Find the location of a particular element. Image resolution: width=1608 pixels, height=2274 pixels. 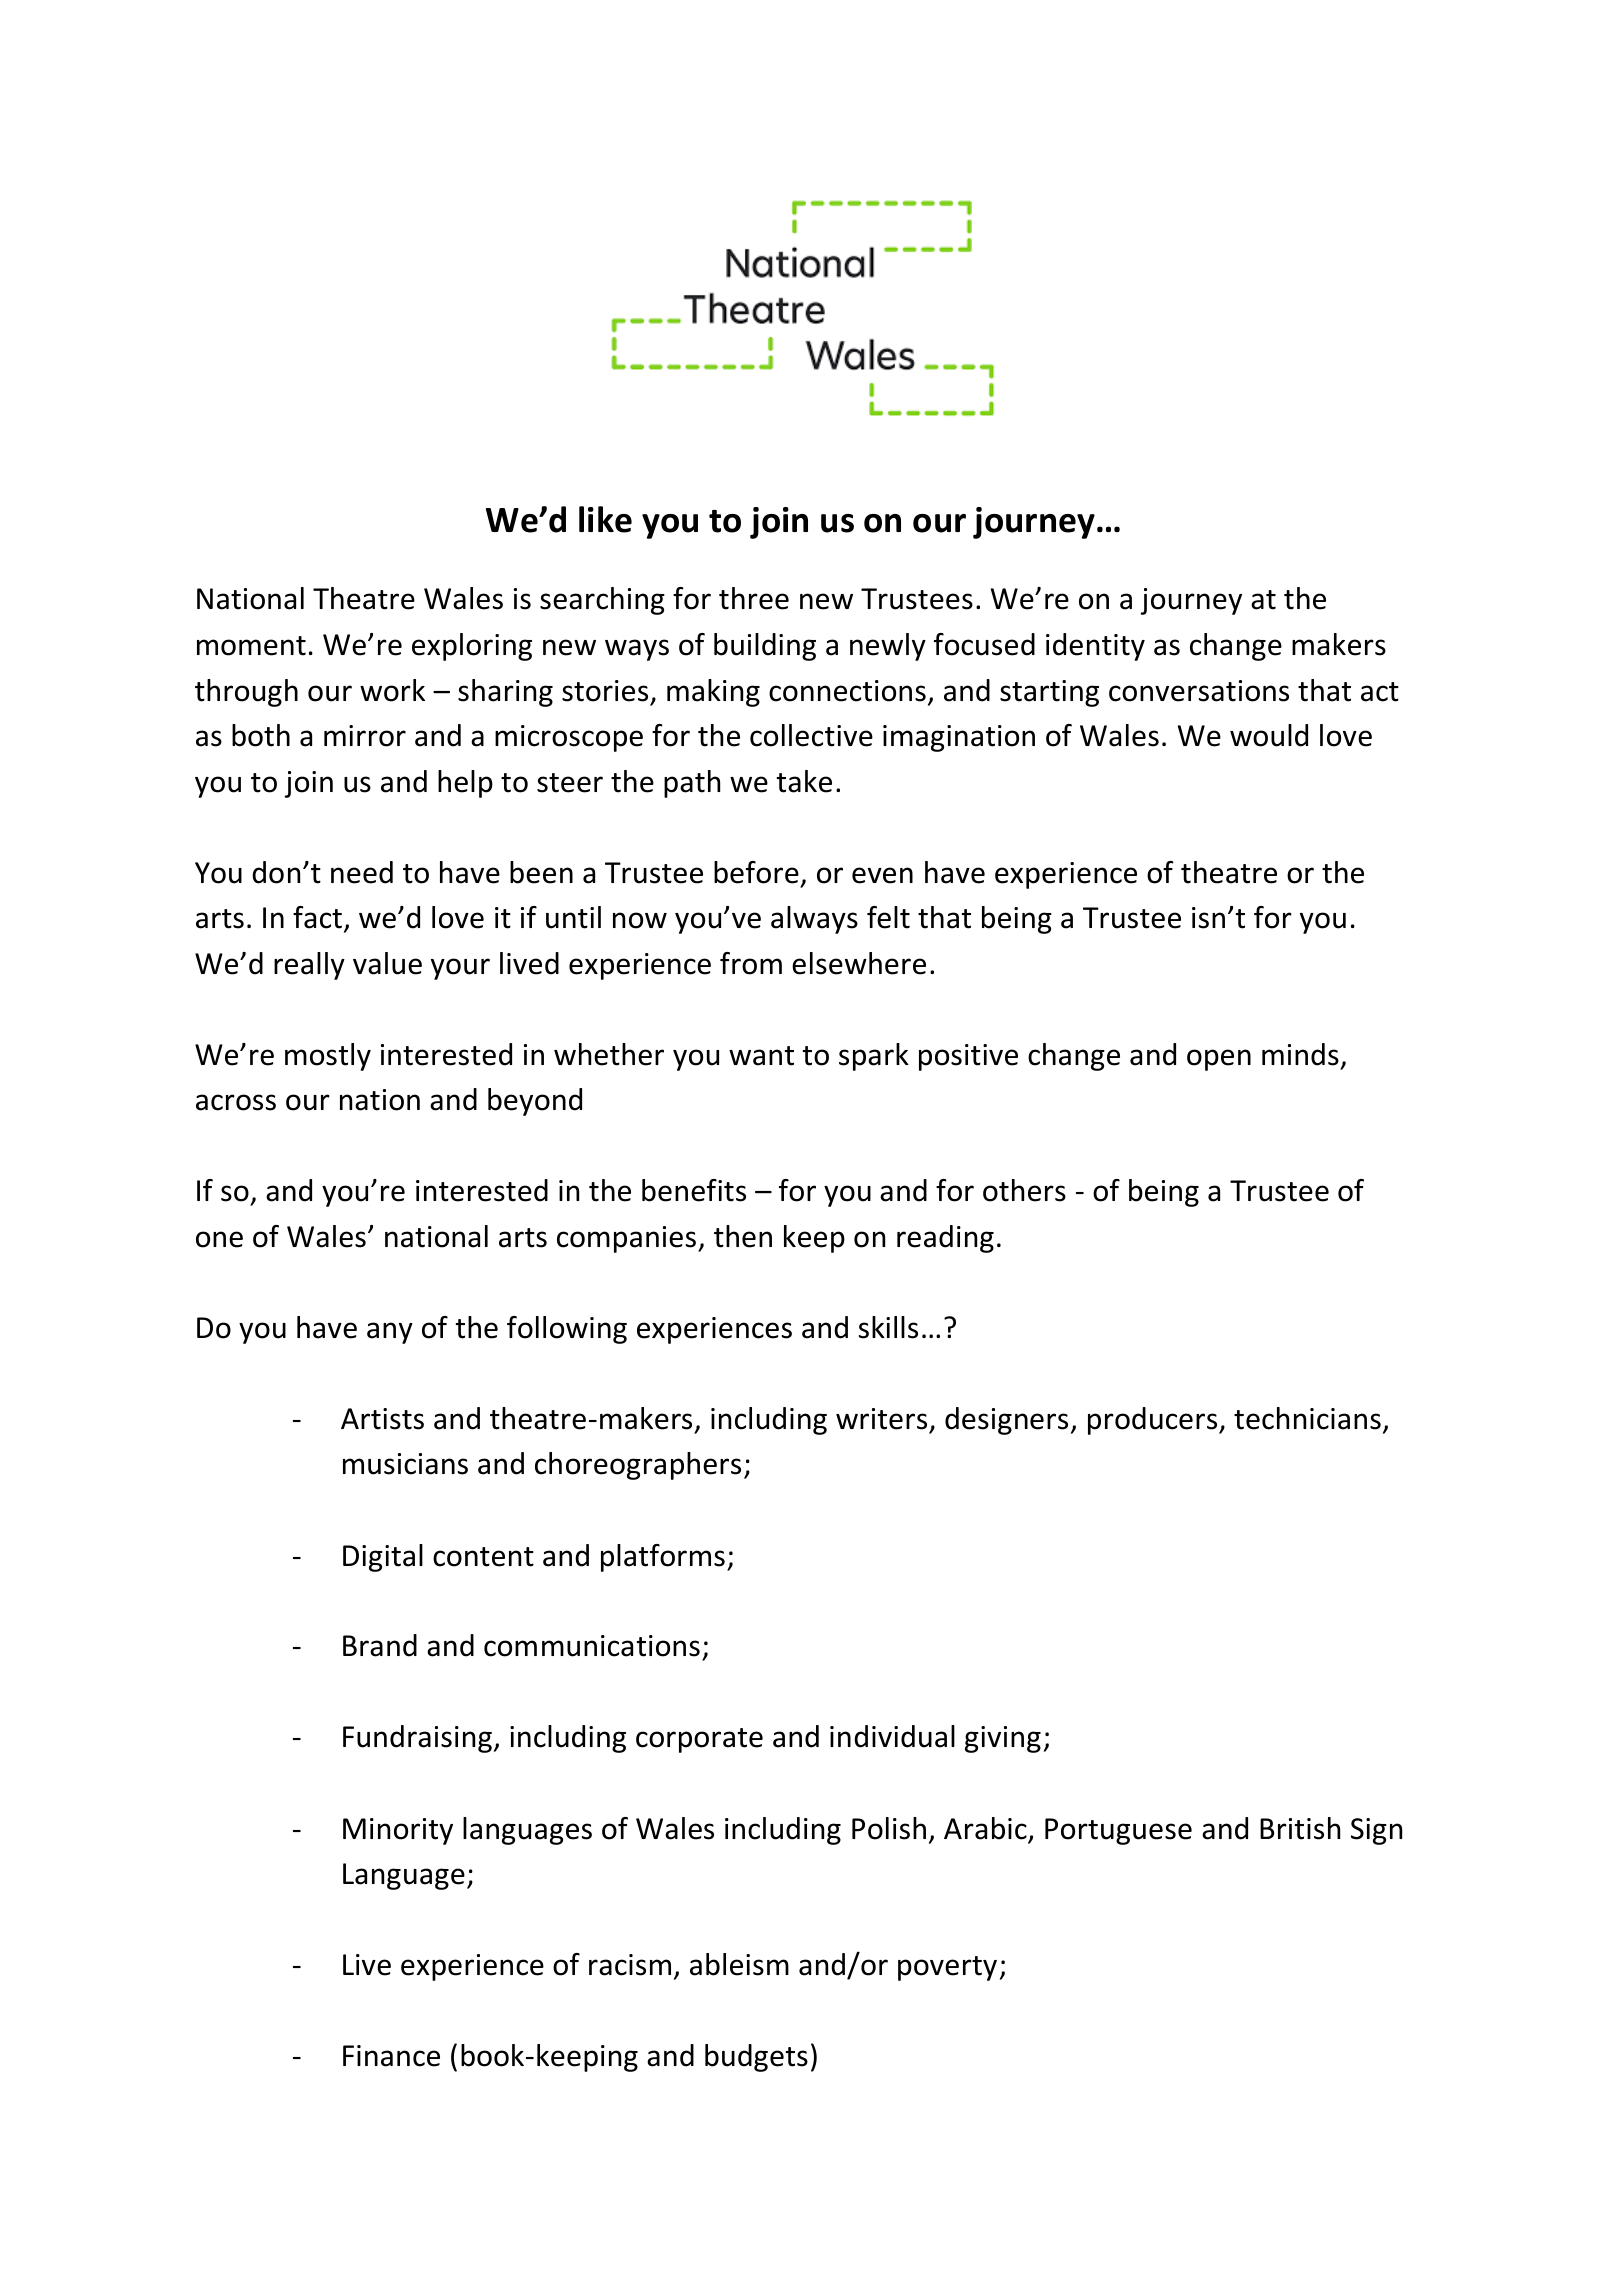

want is located at coordinates (761, 1056).
